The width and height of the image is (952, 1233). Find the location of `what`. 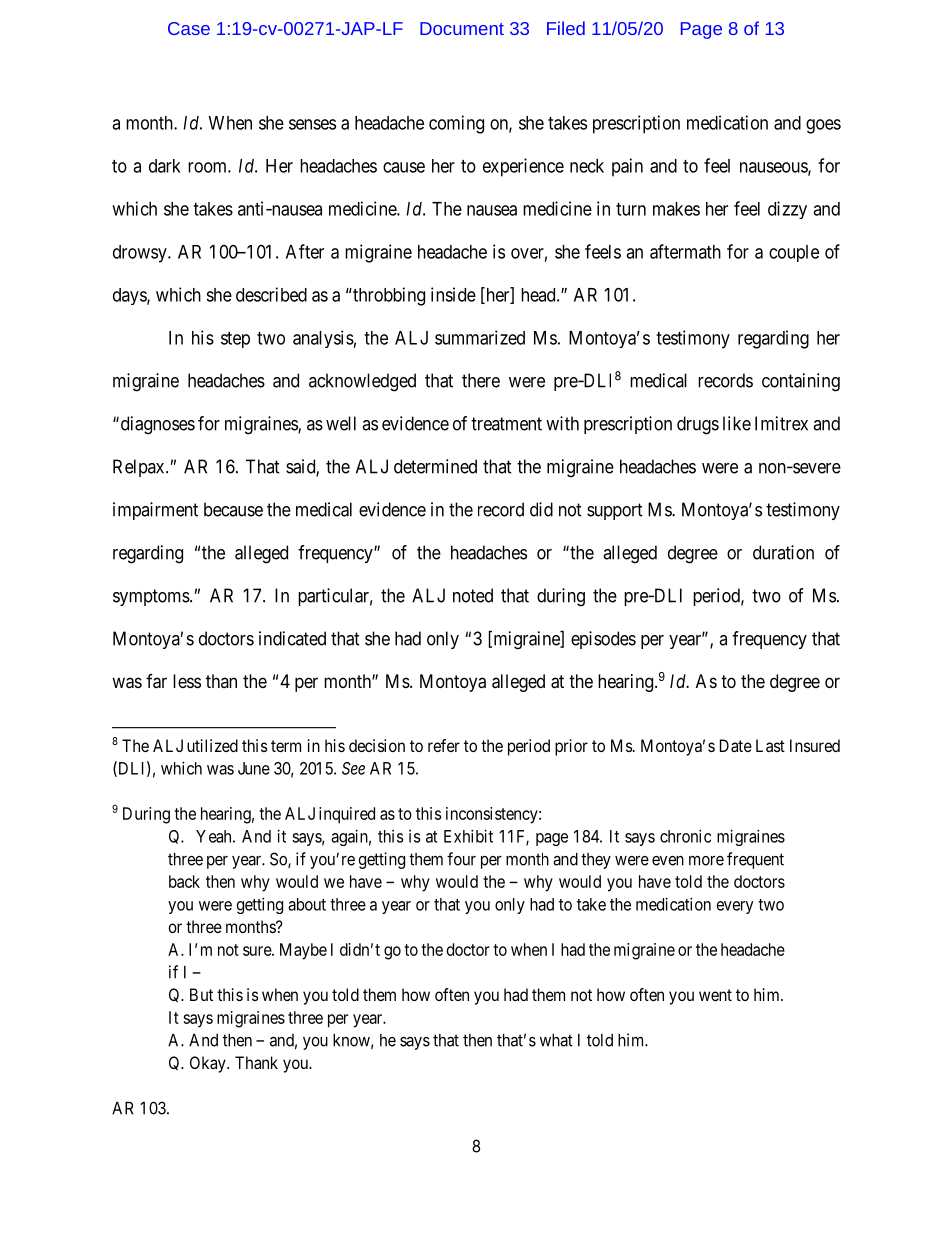

what is located at coordinates (556, 1040).
